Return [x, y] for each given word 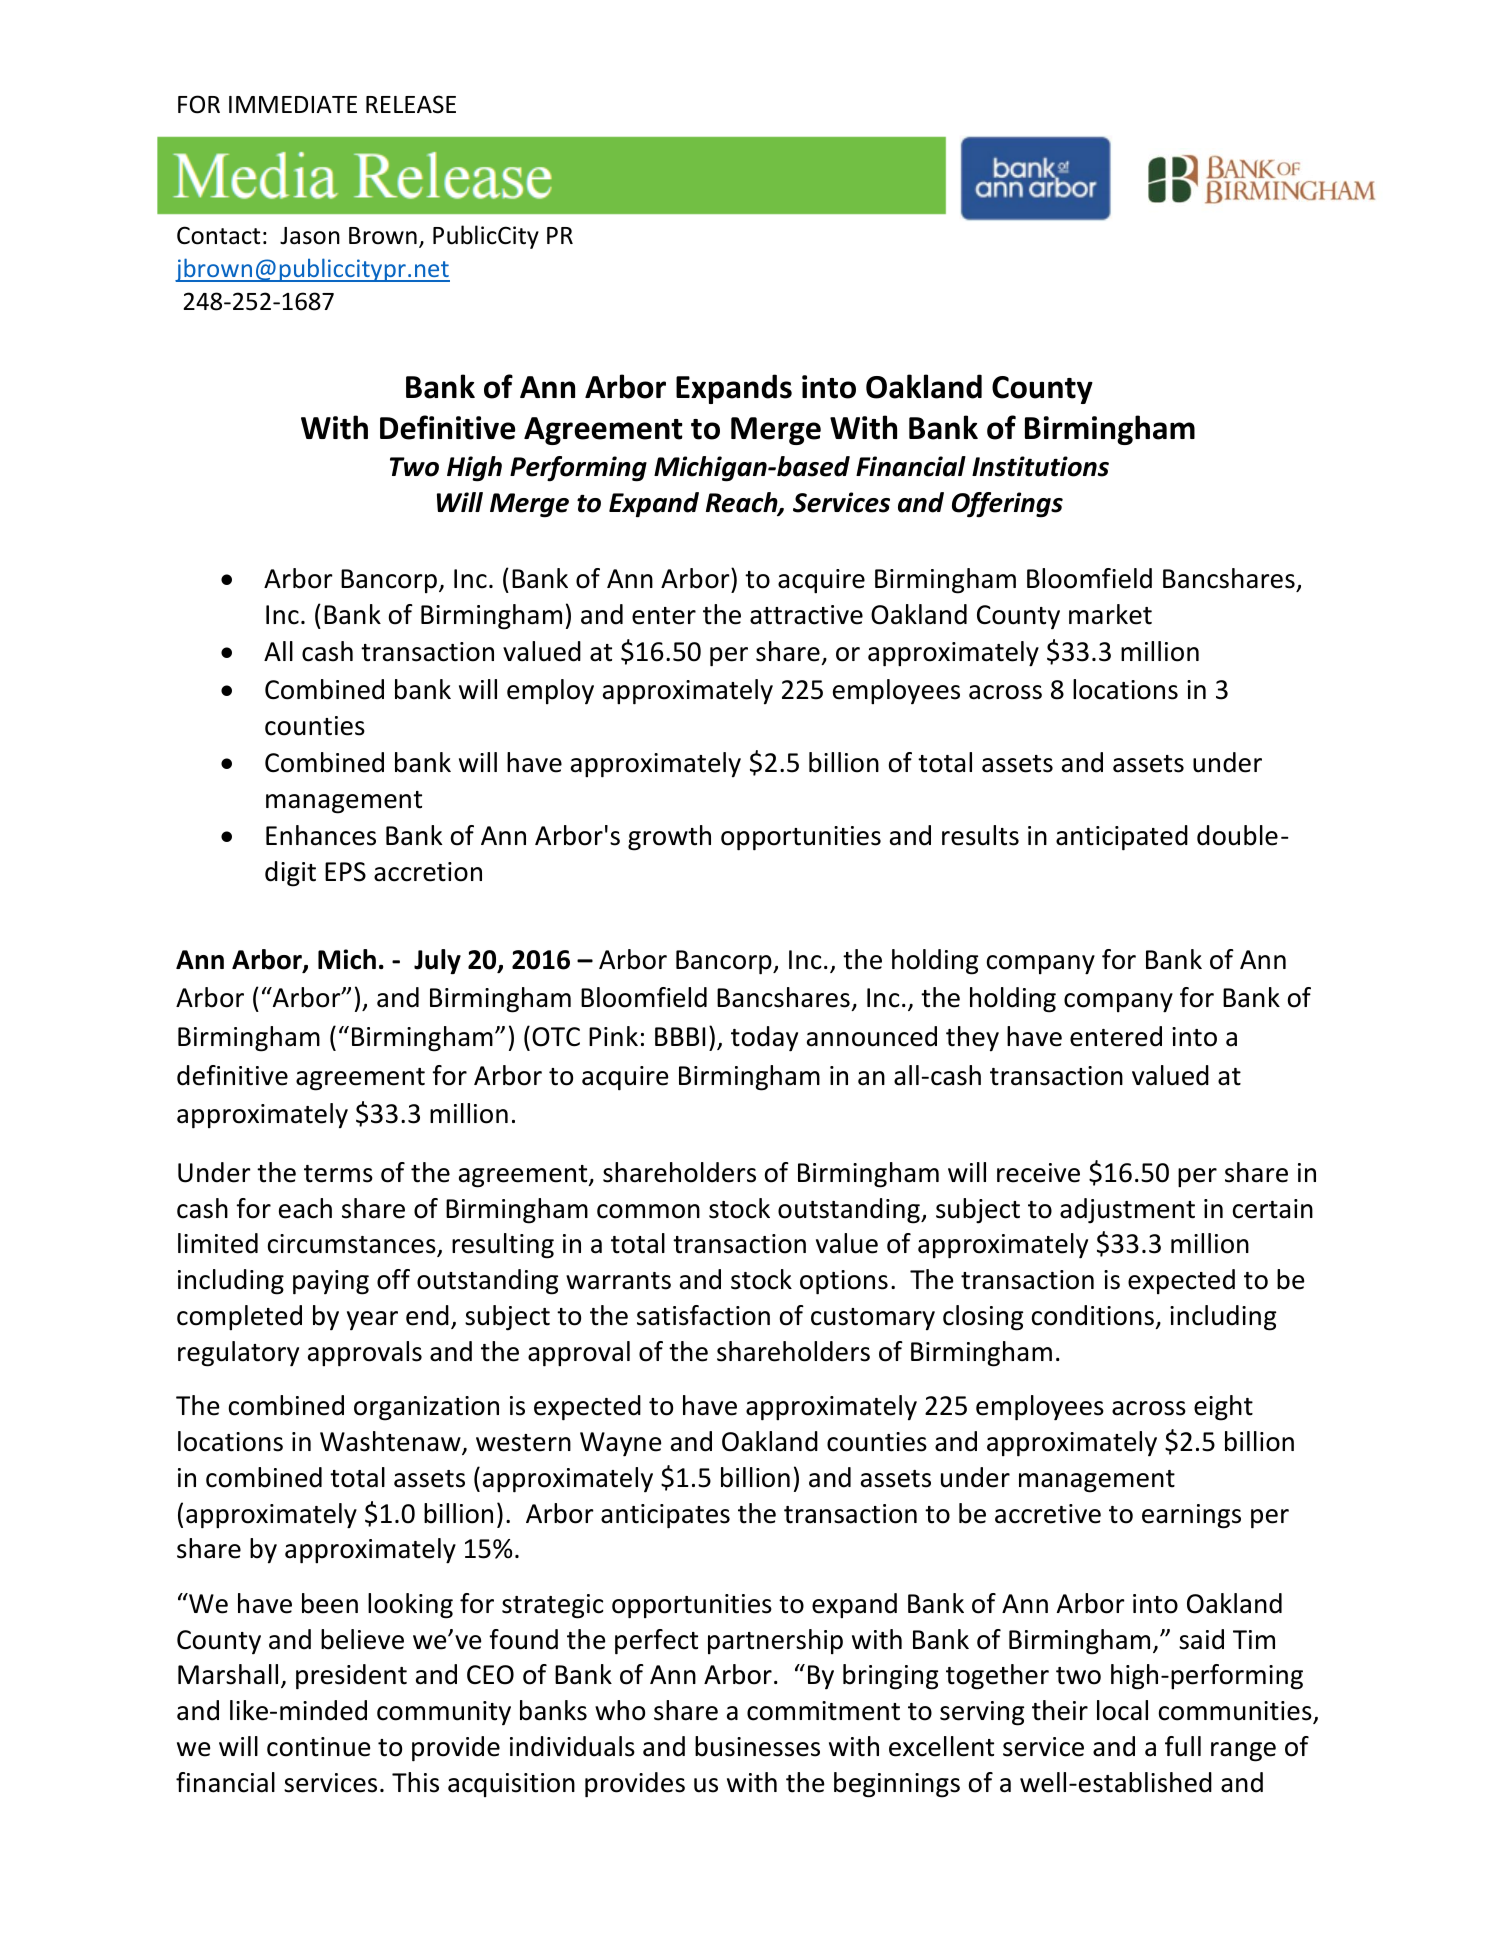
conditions [1093, 1315]
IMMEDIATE [293, 104]
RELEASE [411, 104]
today [764, 1039]
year [372, 1321]
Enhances [321, 835]
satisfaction [703, 1315]
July [437, 962]
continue [318, 1747]
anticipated [1122, 838]
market [1110, 614]
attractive [806, 615]
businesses [757, 1746]
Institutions [1040, 466]
